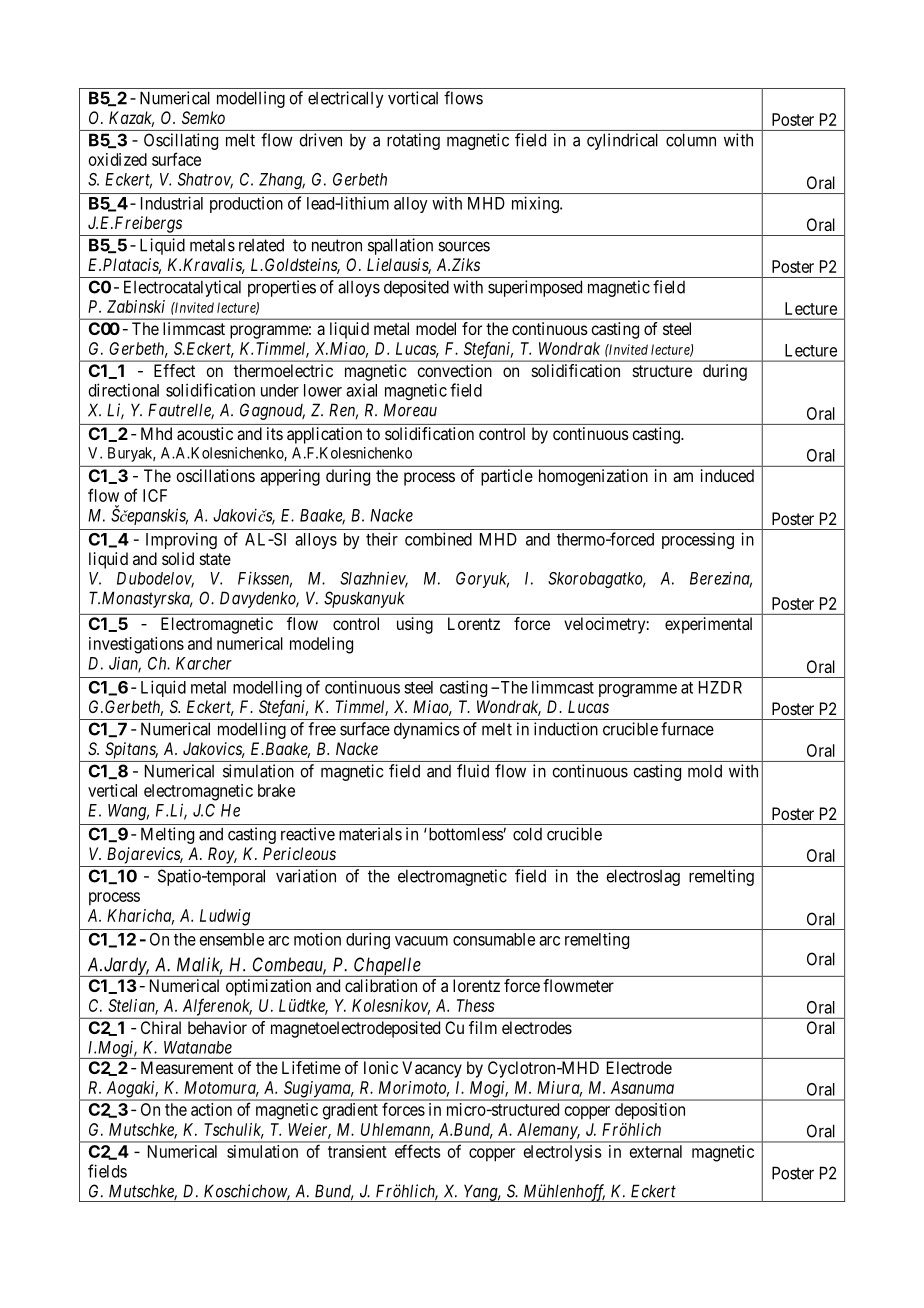 The image size is (924, 1308). Describe the element at coordinates (473, 771) in the screenshot. I see `fluid` at that location.
